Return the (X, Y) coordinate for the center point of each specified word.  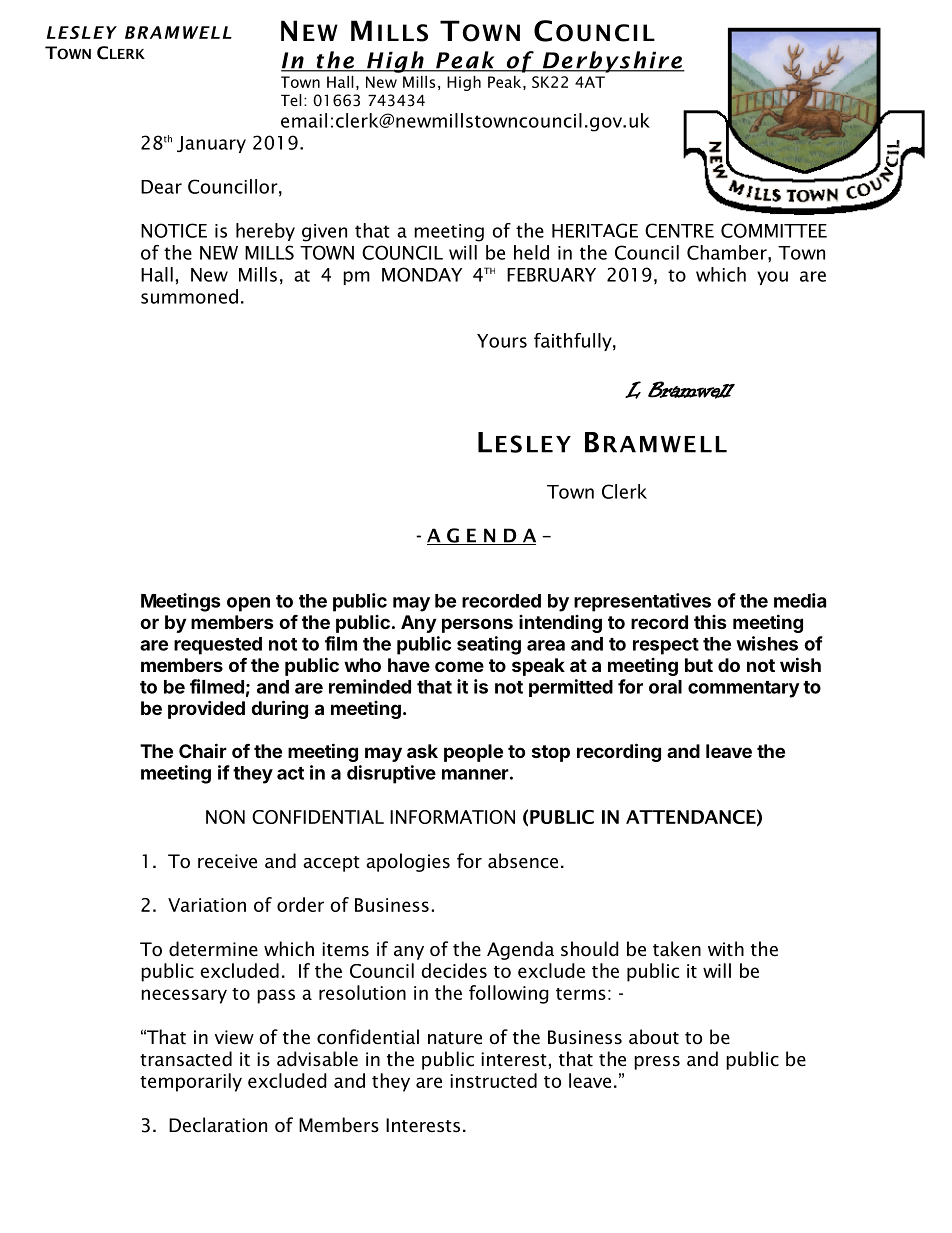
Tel (291, 100)
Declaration (218, 1125)
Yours (502, 341)
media (800, 600)
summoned (189, 296)
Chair (203, 750)
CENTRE (679, 230)
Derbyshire (612, 62)
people (473, 753)
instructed (493, 1080)
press (657, 1063)
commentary (744, 689)
